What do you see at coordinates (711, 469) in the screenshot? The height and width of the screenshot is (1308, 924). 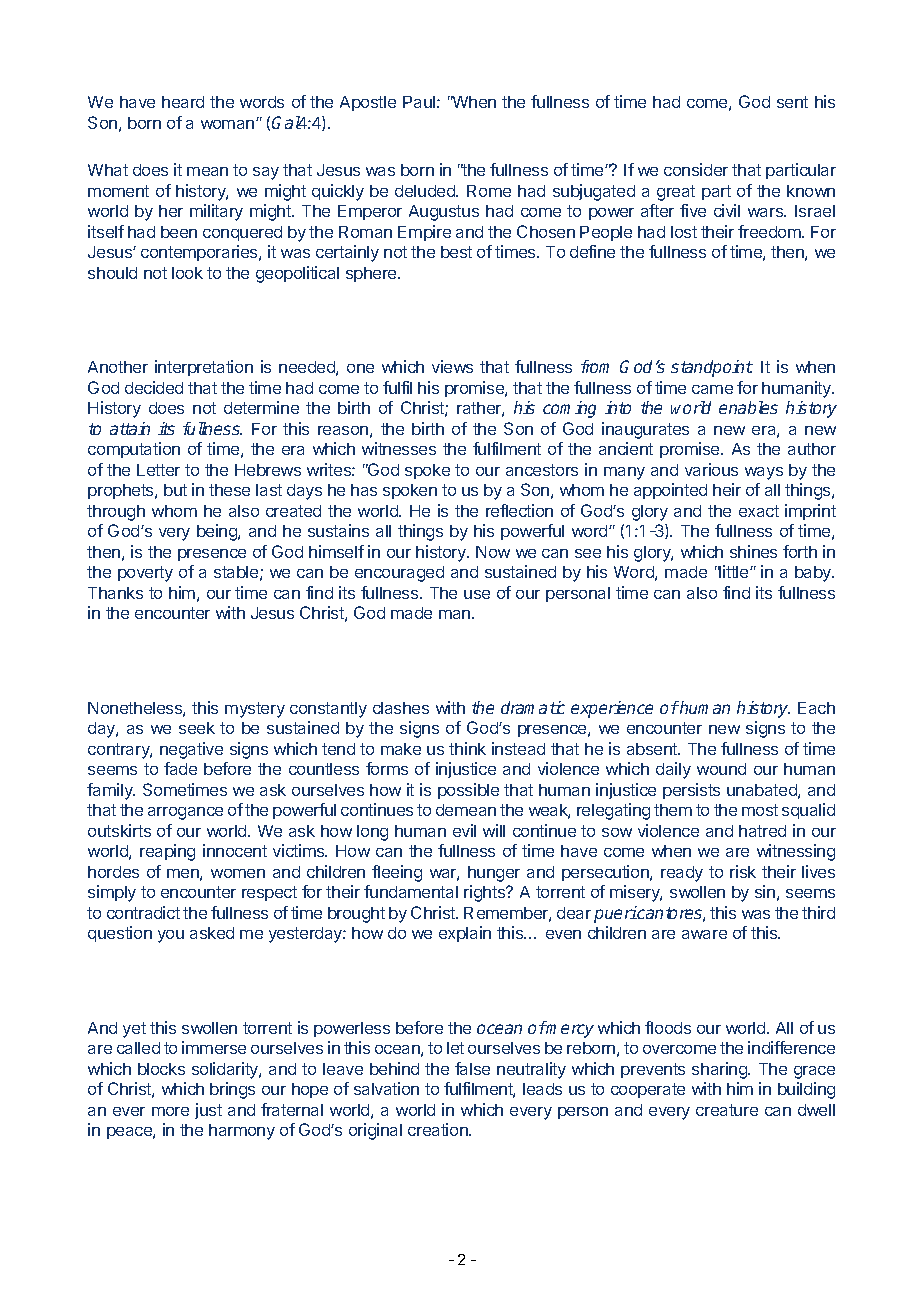 I see `various` at bounding box center [711, 469].
